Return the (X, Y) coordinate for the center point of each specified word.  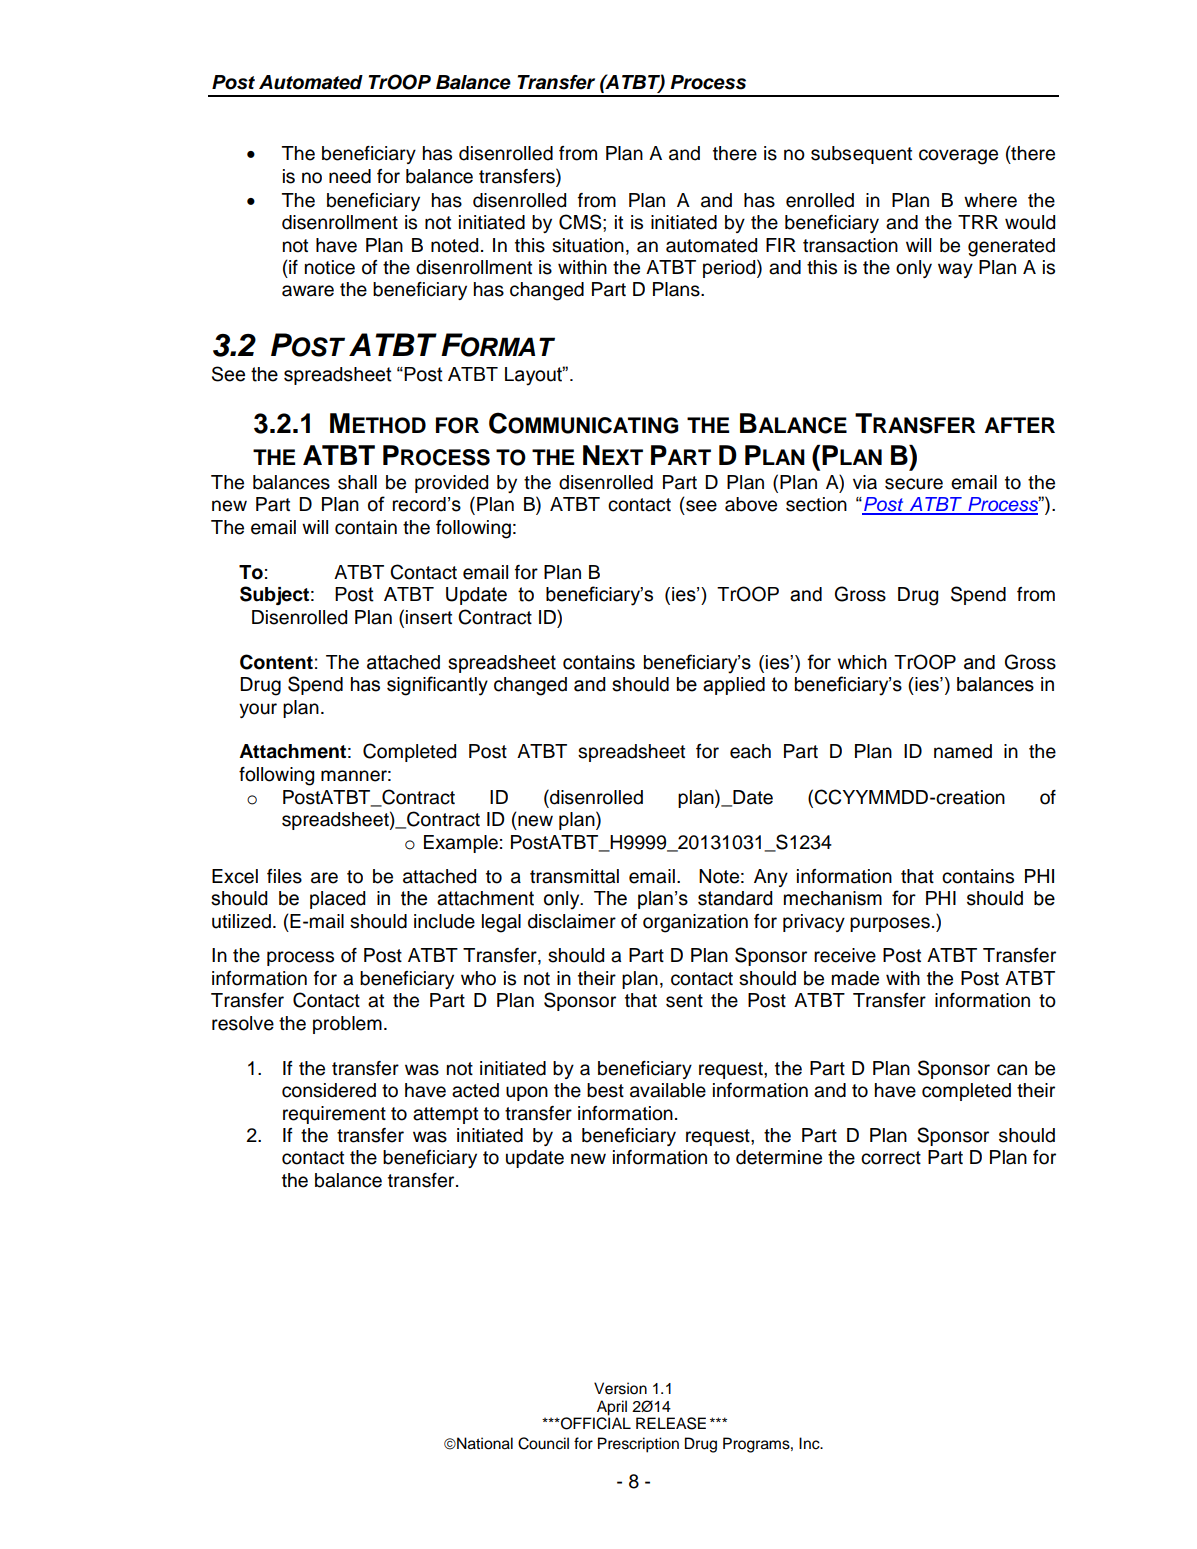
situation (588, 245)
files (284, 876)
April (612, 1408)
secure (914, 484)
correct (891, 1158)
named (963, 751)
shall (357, 482)
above (751, 504)
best (605, 1090)
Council (543, 1443)
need (350, 176)
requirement (334, 1115)
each (750, 751)
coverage (958, 157)
